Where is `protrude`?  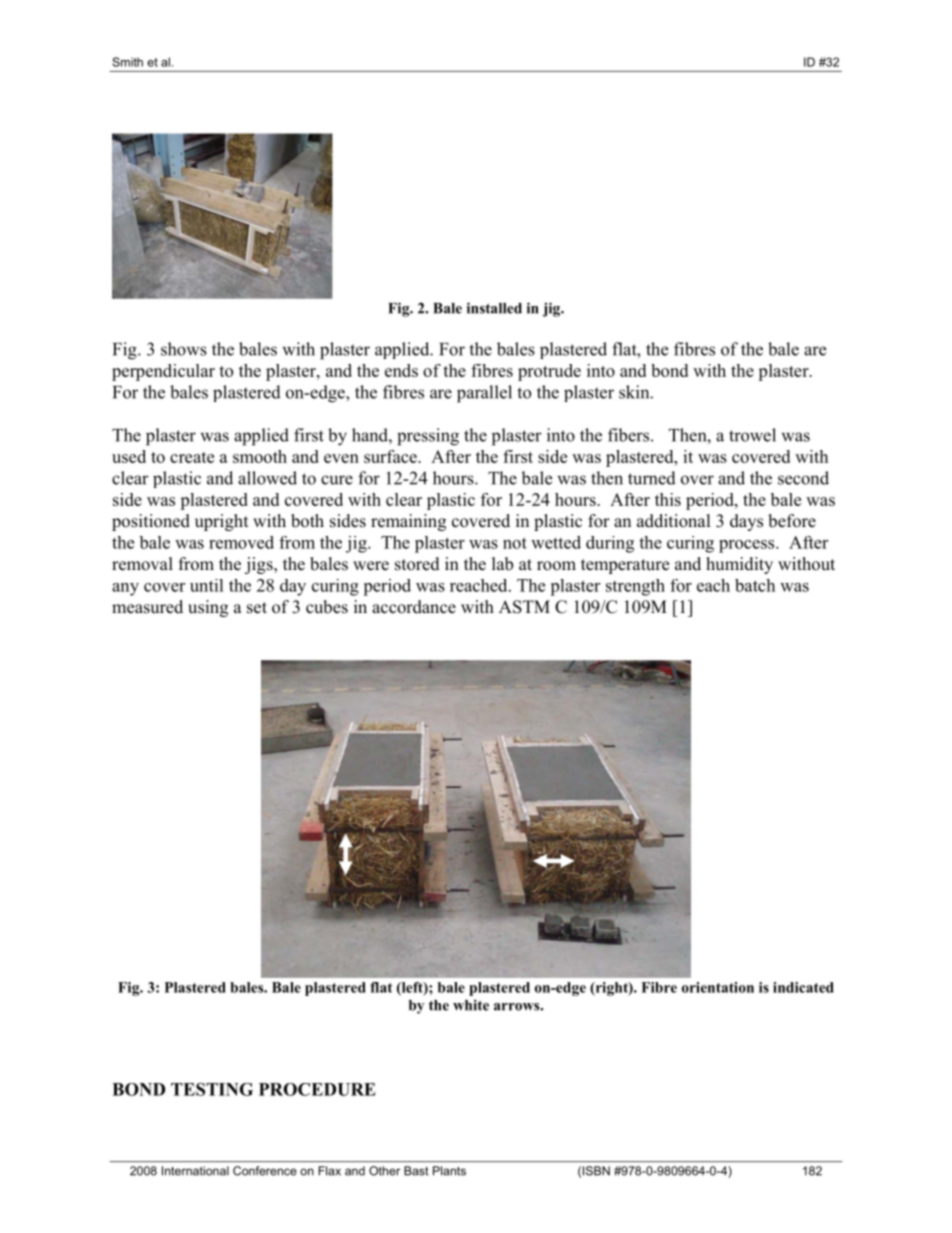
protrude is located at coordinates (549, 372).
